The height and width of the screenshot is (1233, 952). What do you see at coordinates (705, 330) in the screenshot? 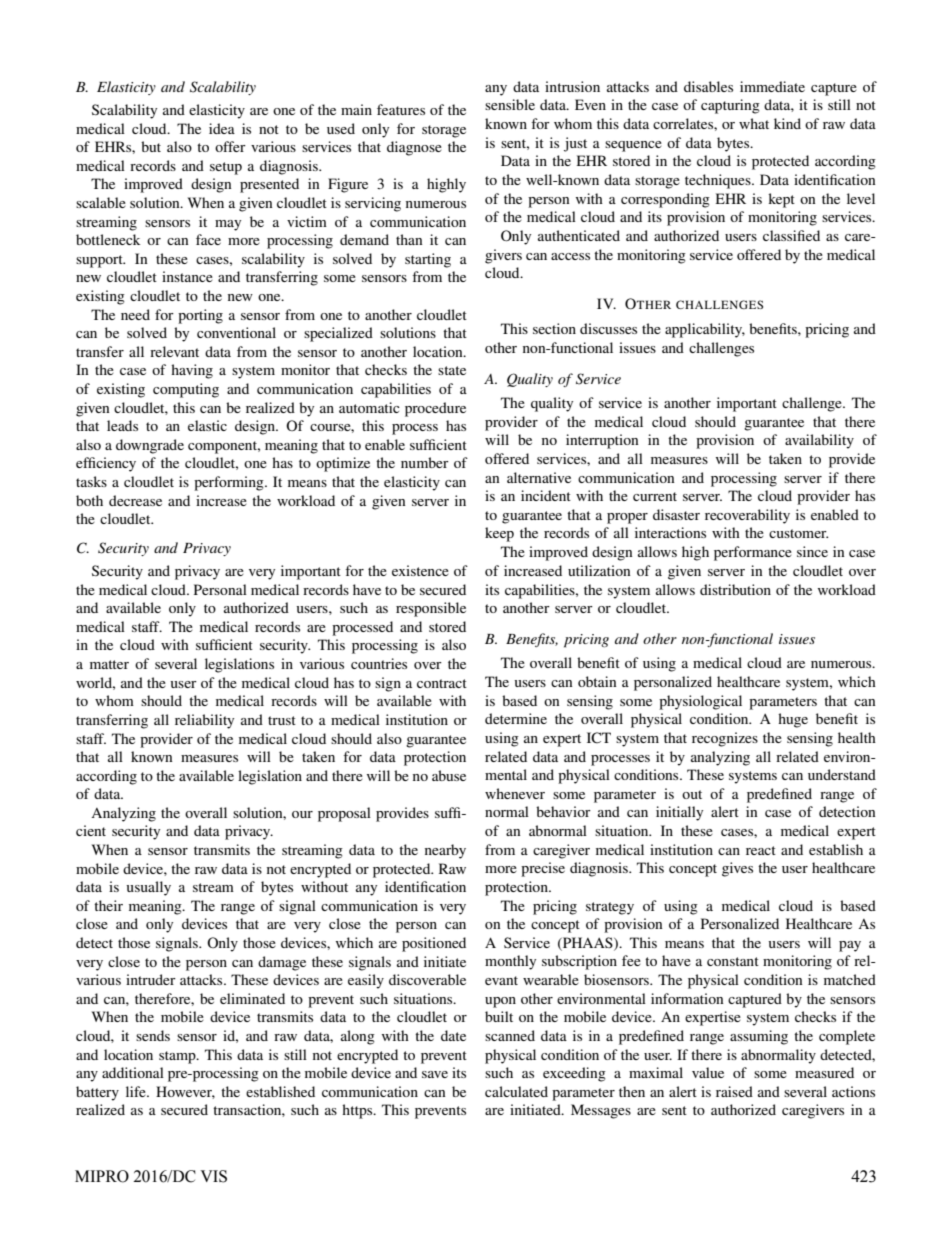
I see `applicability` at bounding box center [705, 330].
